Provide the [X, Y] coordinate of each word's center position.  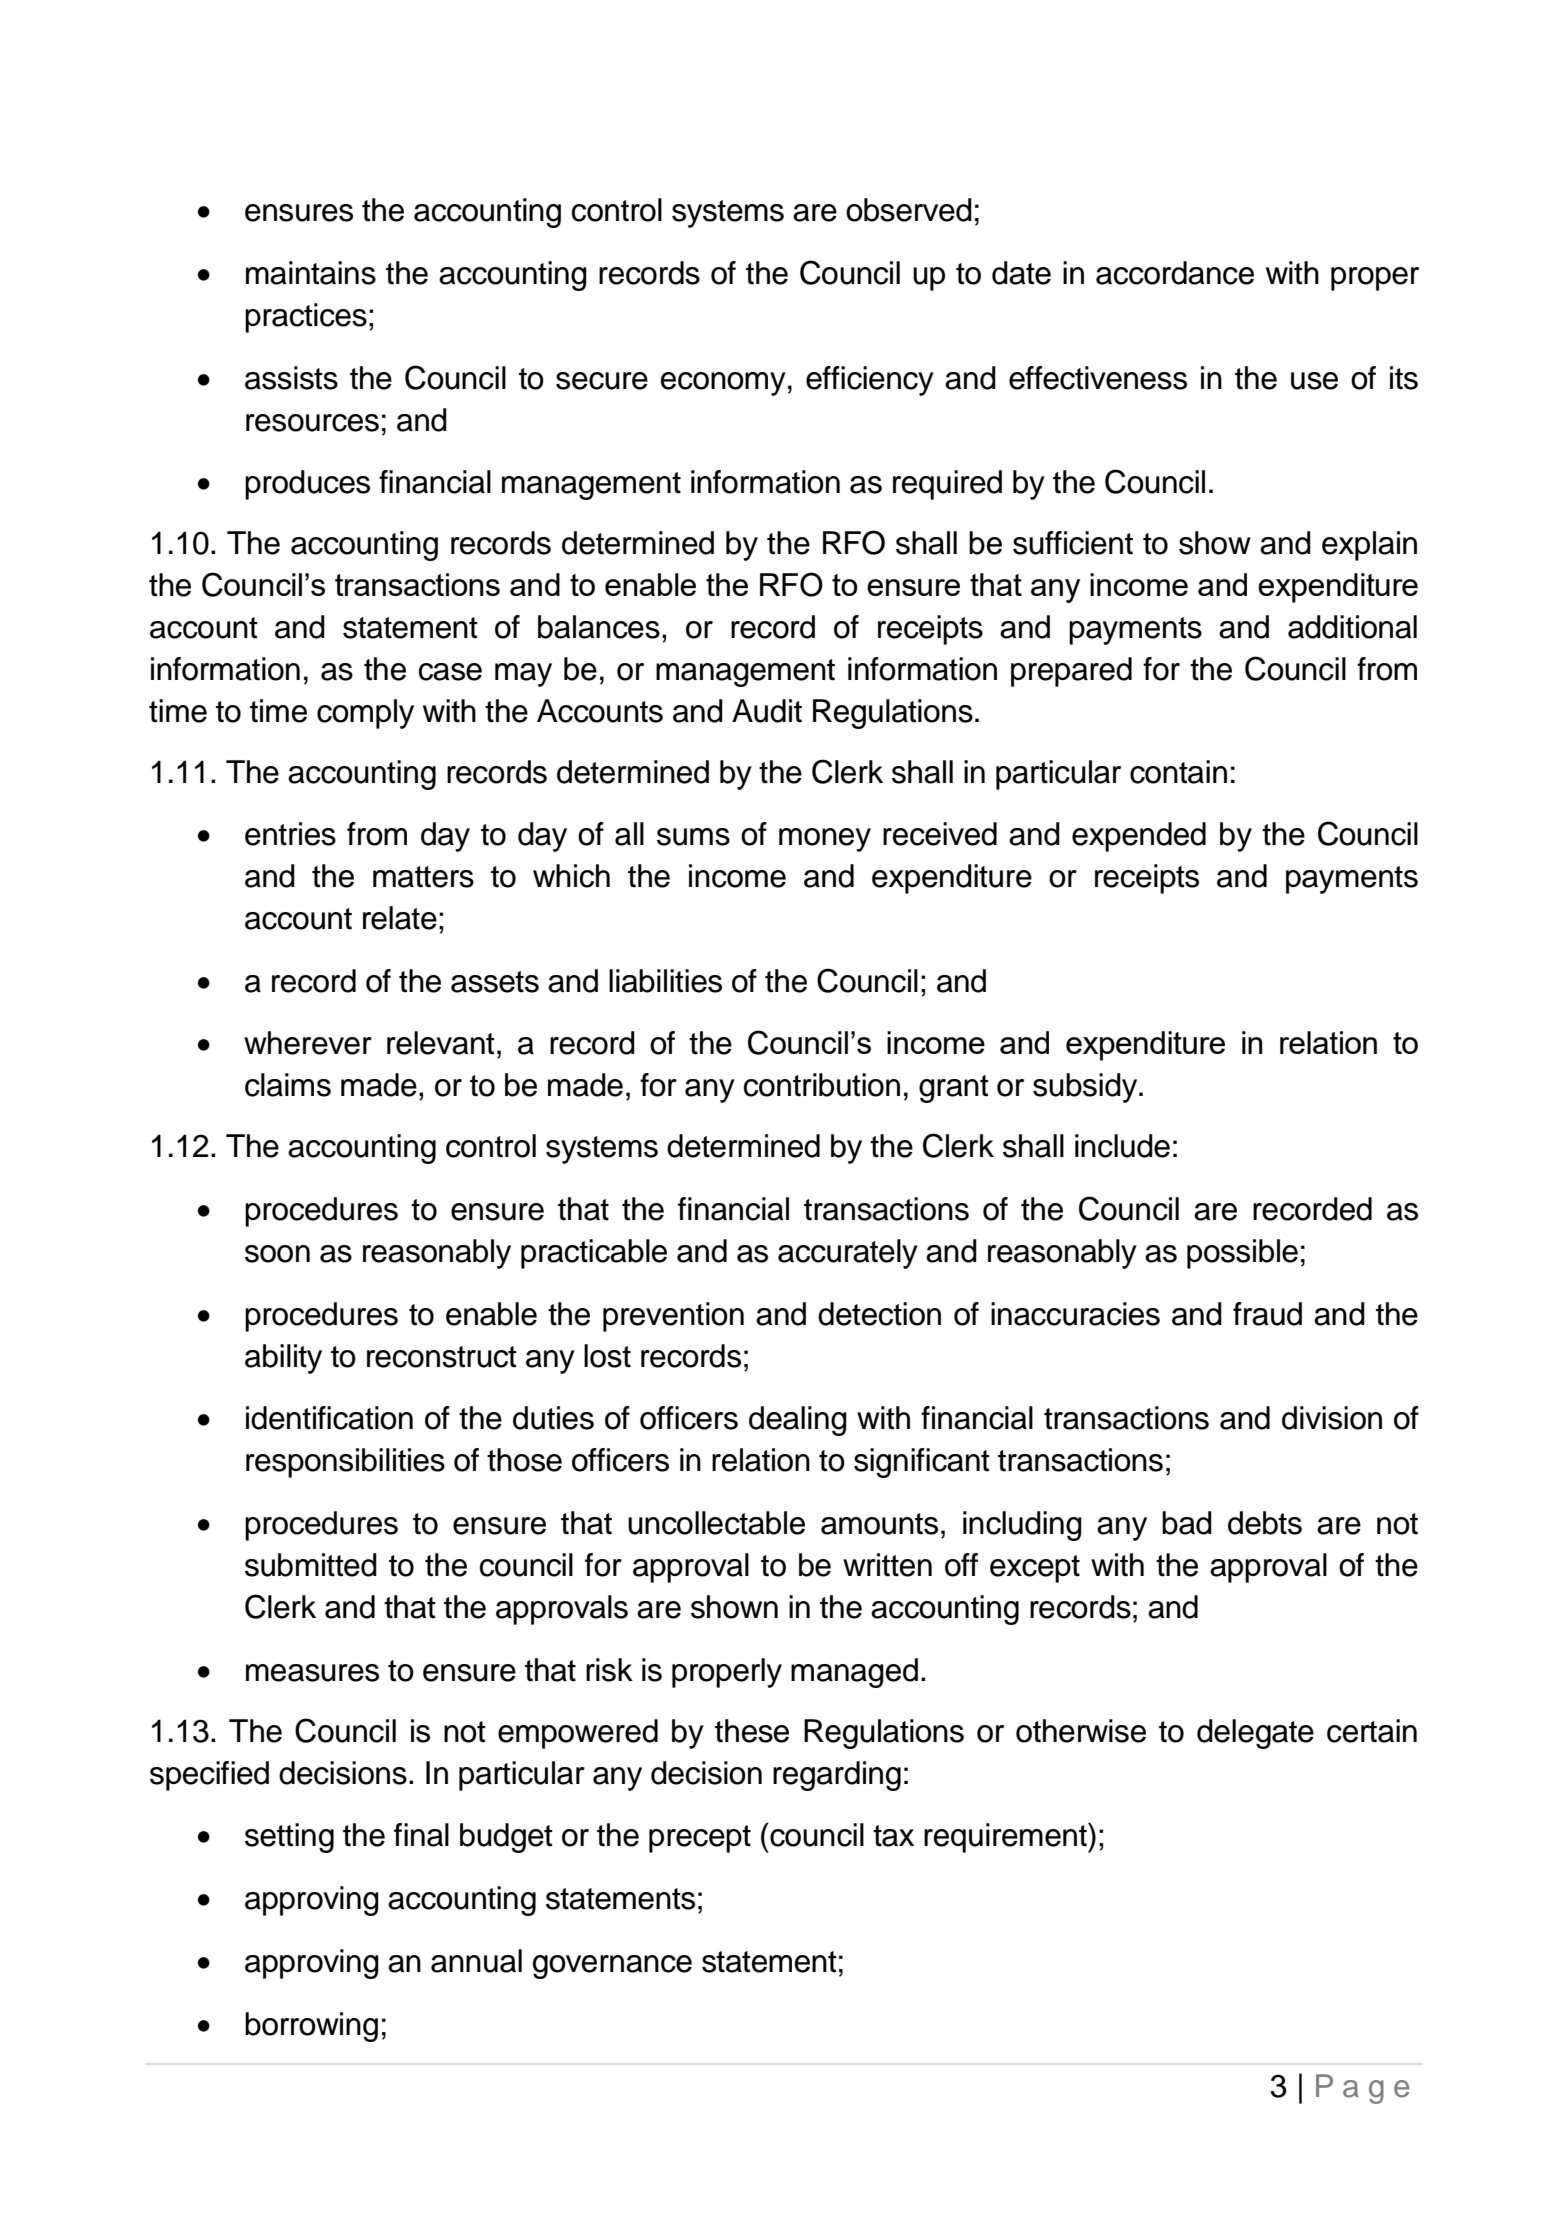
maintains [311, 273]
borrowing [311, 2027]
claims [288, 1085]
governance [612, 1967]
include [1122, 1146]
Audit [767, 711]
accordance [1175, 273]
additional [1352, 627]
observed [909, 210]
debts [1265, 1523]
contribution [822, 1085]
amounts [879, 1524]
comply [365, 714]
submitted [311, 1565]
